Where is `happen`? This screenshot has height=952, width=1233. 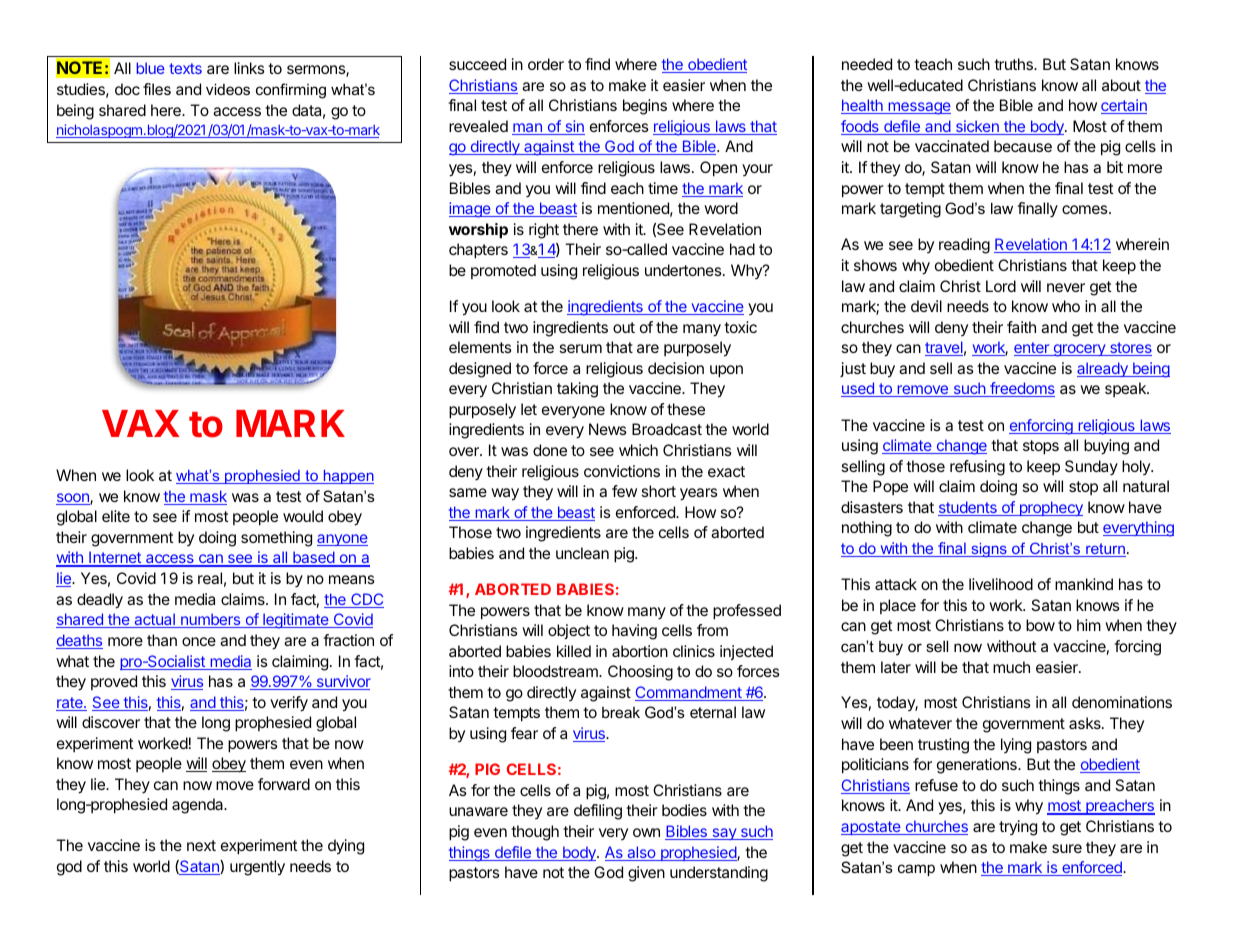 happen is located at coordinates (347, 477).
